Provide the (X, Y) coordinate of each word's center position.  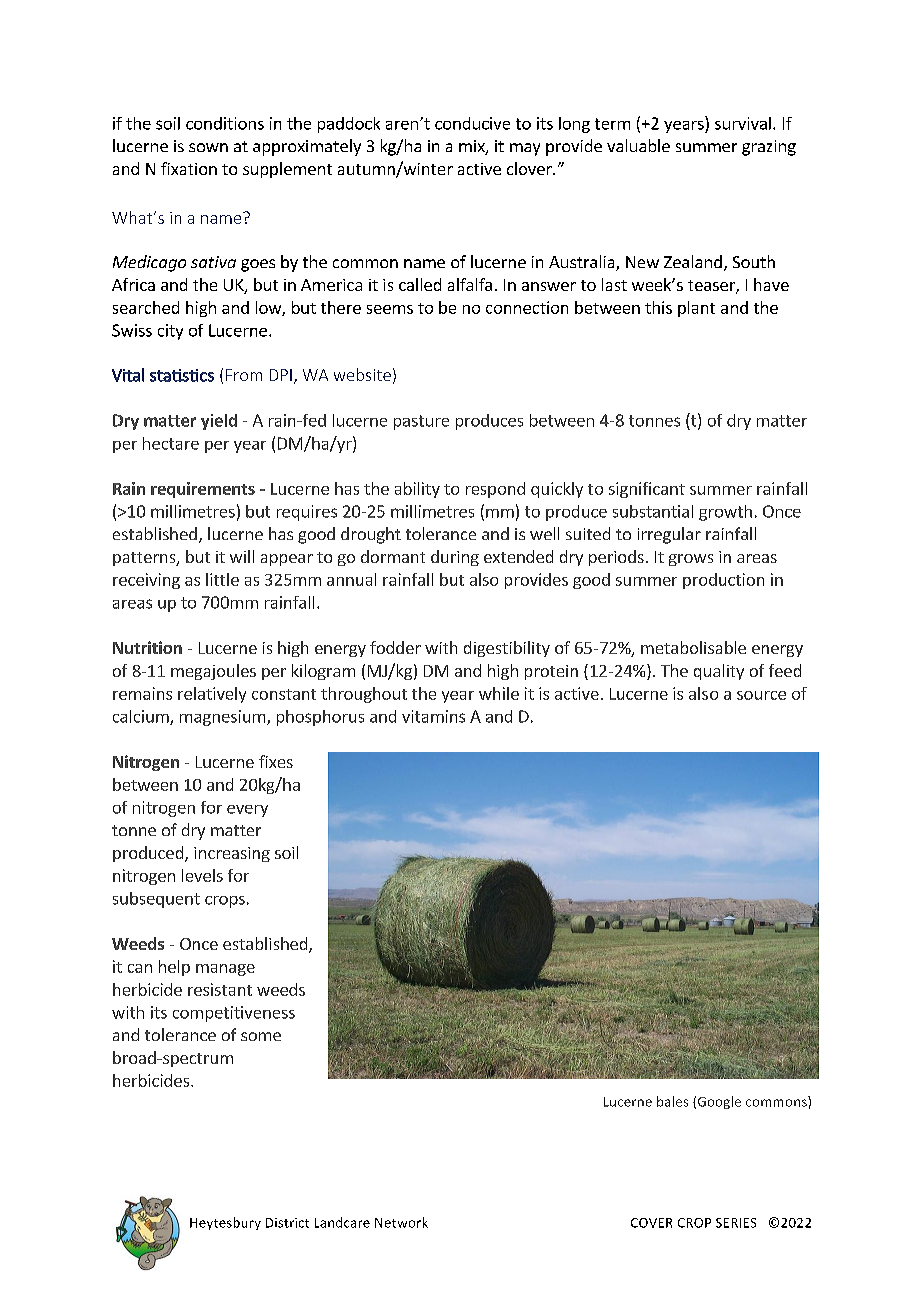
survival (743, 123)
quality (719, 672)
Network (401, 1222)
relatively (212, 695)
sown (208, 147)
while (499, 693)
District (287, 1223)
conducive (472, 123)
